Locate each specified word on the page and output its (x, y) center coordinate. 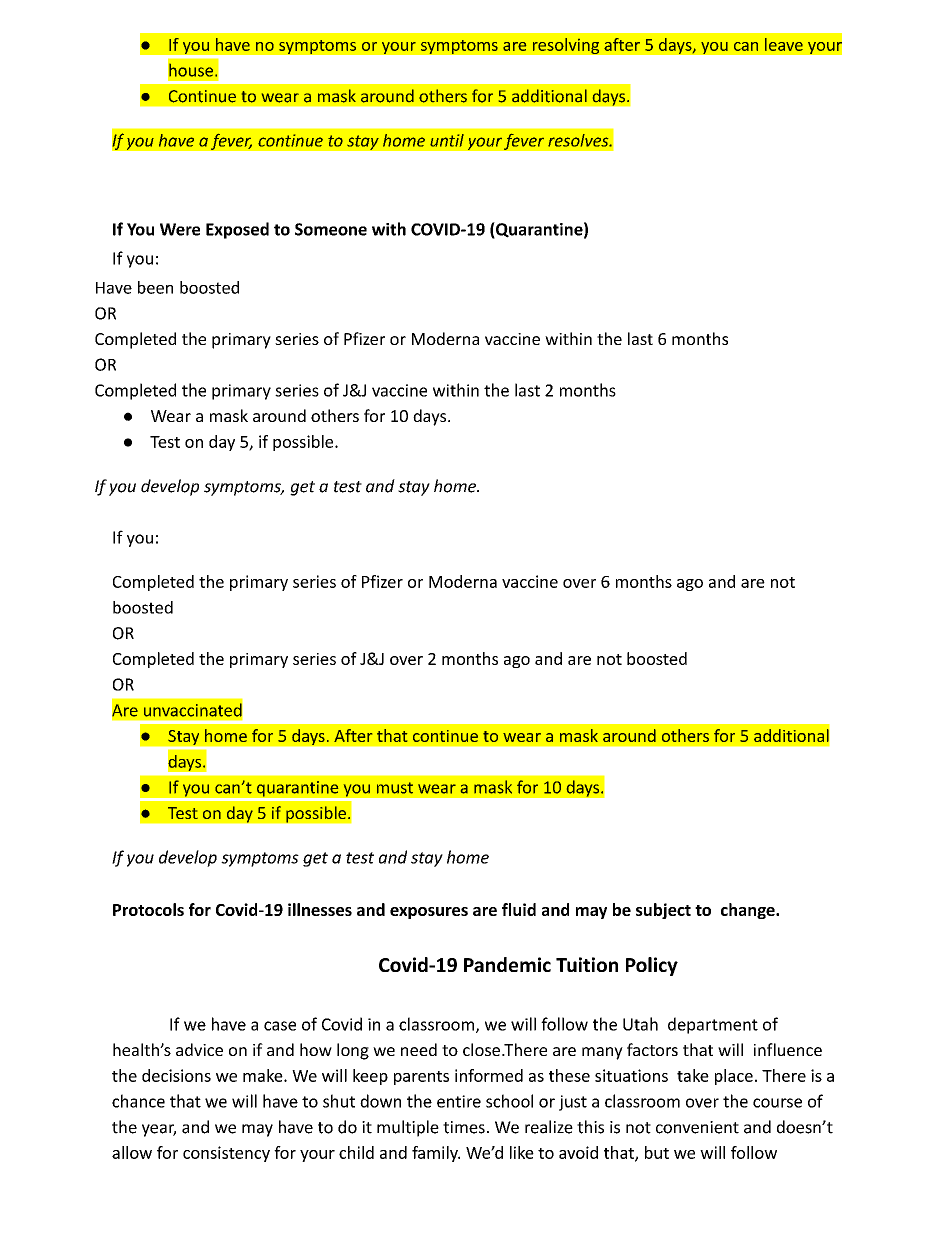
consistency (226, 1154)
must (395, 788)
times (464, 1127)
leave (784, 44)
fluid (519, 909)
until (447, 140)
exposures (429, 913)
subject (663, 911)
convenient (697, 1127)
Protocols (148, 909)
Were (180, 229)
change (749, 911)
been (155, 287)
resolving (566, 46)
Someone (331, 229)
